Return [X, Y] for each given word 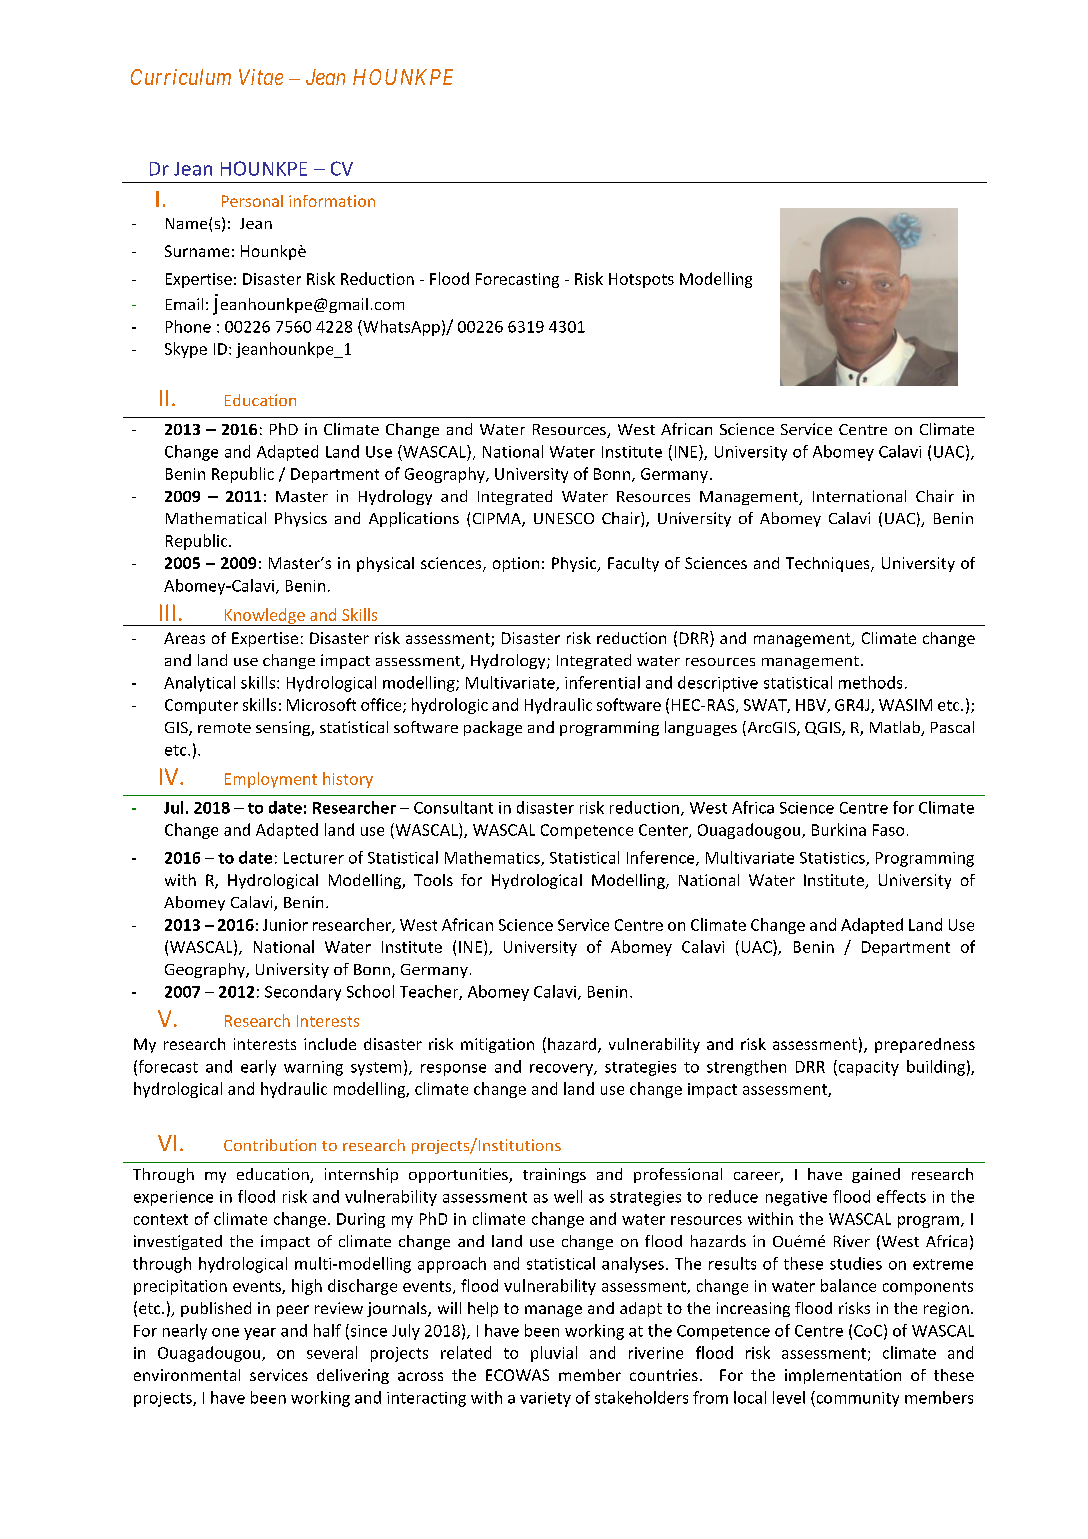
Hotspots [641, 280]
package [493, 728]
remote [224, 728]
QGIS [824, 729]
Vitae [261, 77]
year [260, 1334]
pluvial [554, 1354]
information [332, 201]
